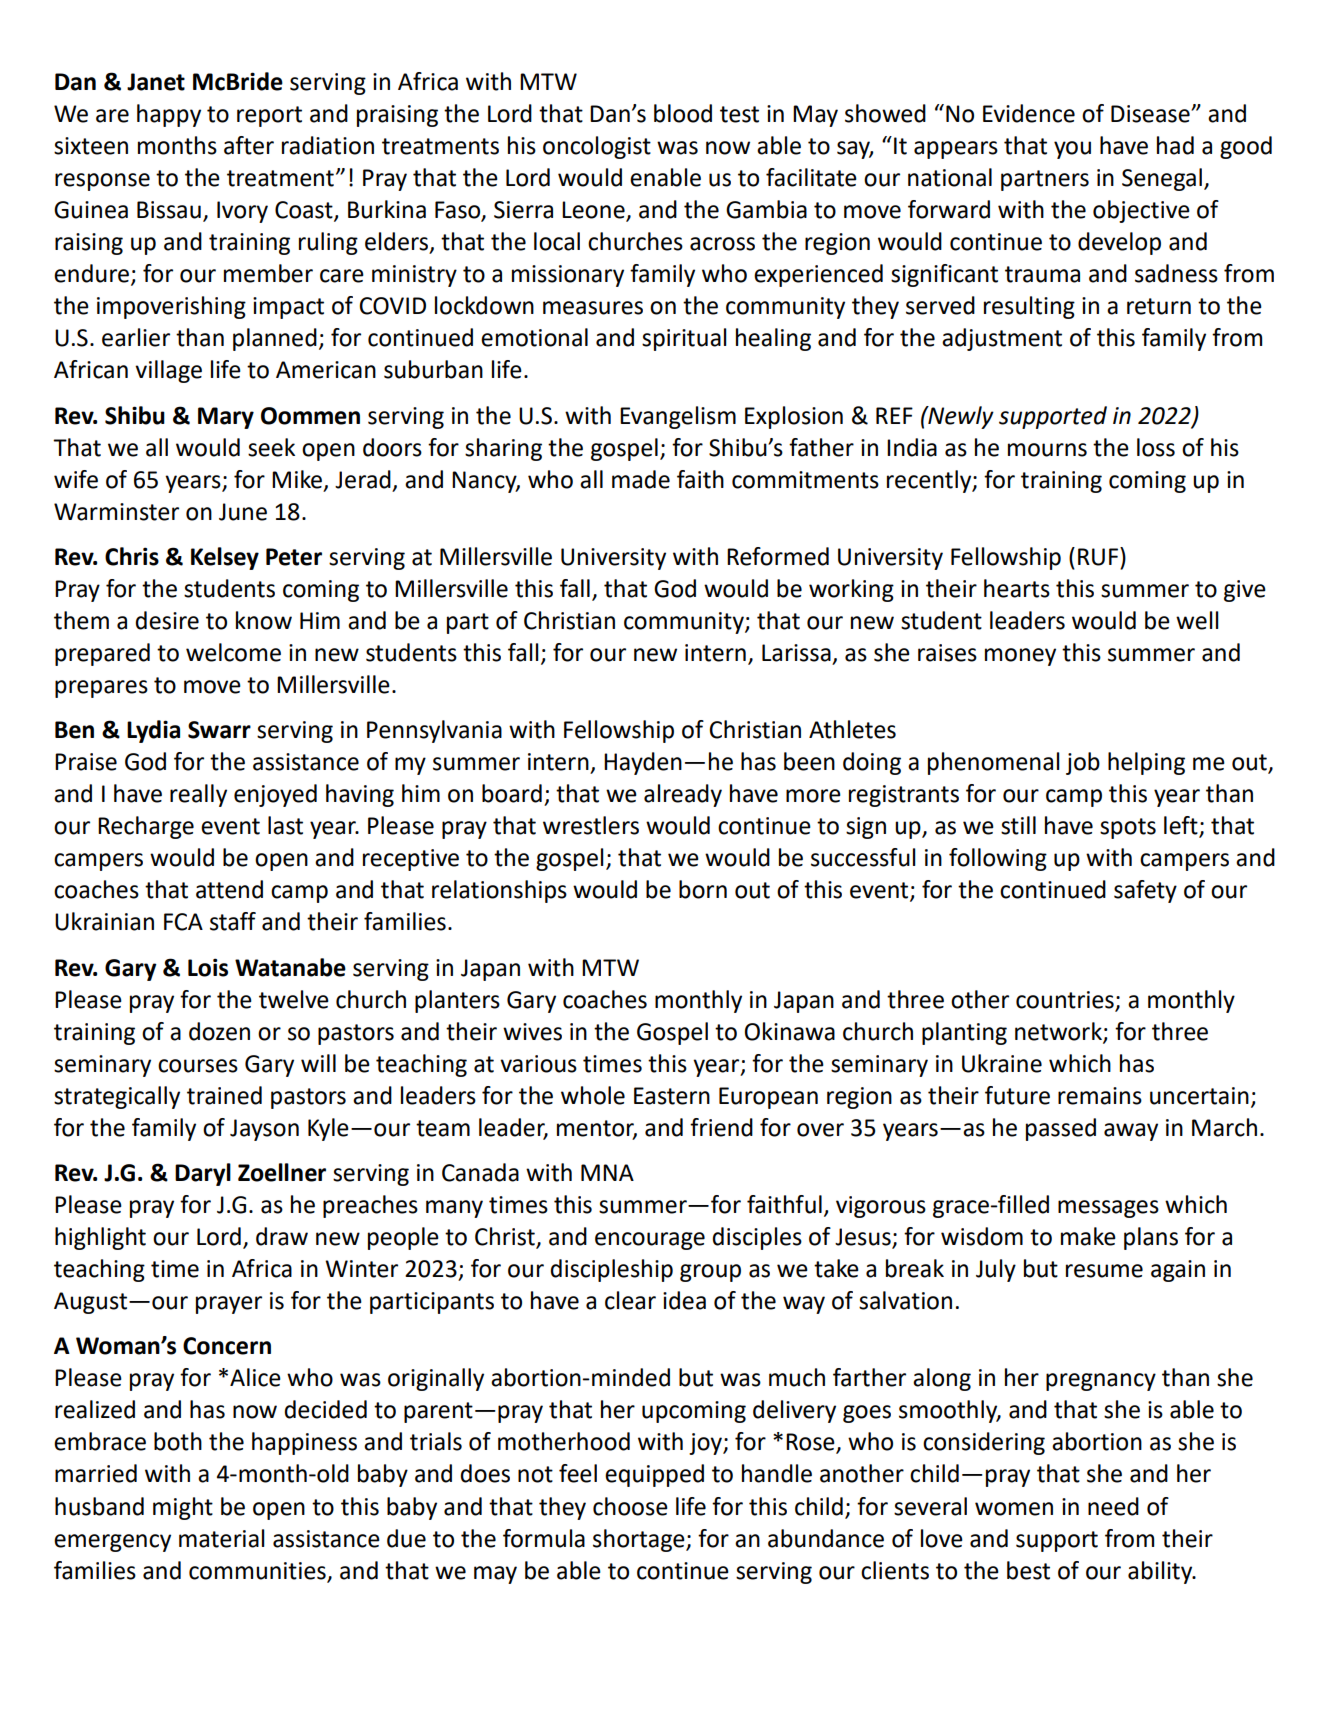 This image has width=1339, height=1730. Describe the element at coordinates (1128, 828) in the image. I see `spots` at that location.
